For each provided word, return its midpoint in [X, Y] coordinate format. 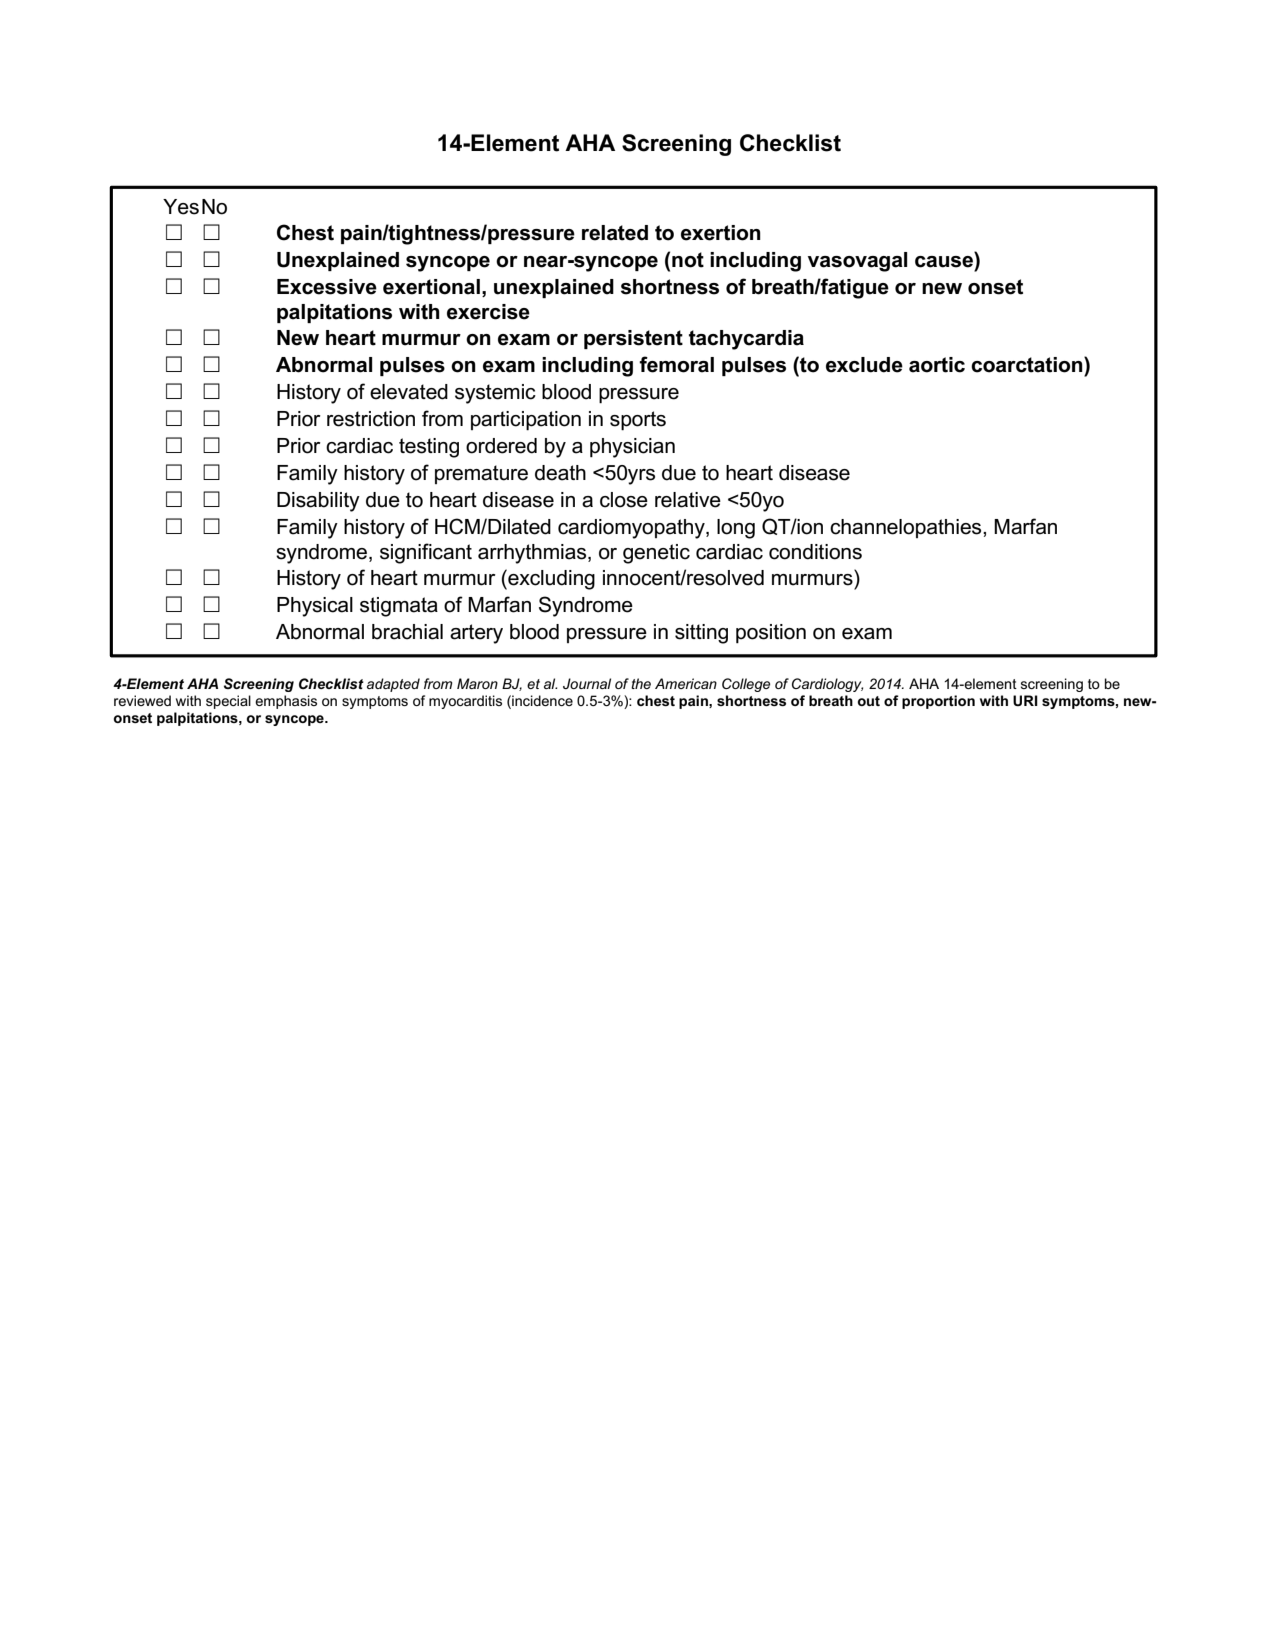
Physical [315, 607]
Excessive [327, 287]
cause [944, 262]
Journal [587, 683]
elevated [409, 392]
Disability [318, 502]
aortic [937, 365]
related [615, 233]
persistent [633, 339]
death [560, 473]
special [228, 702]
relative [688, 500]
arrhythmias [533, 554]
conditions [815, 552]
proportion [938, 702]
